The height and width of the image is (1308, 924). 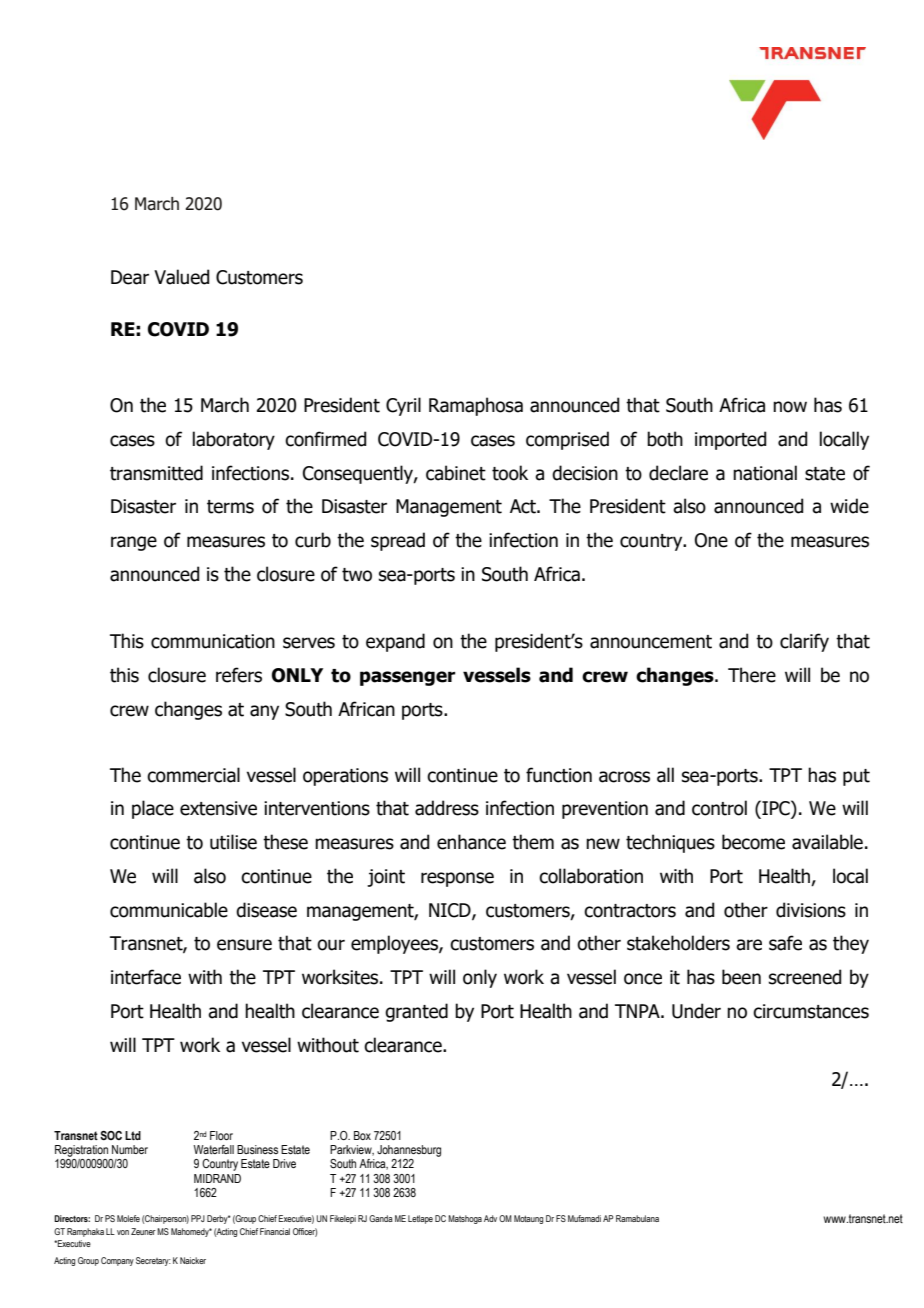 I want to click on terms, so click(x=230, y=507).
